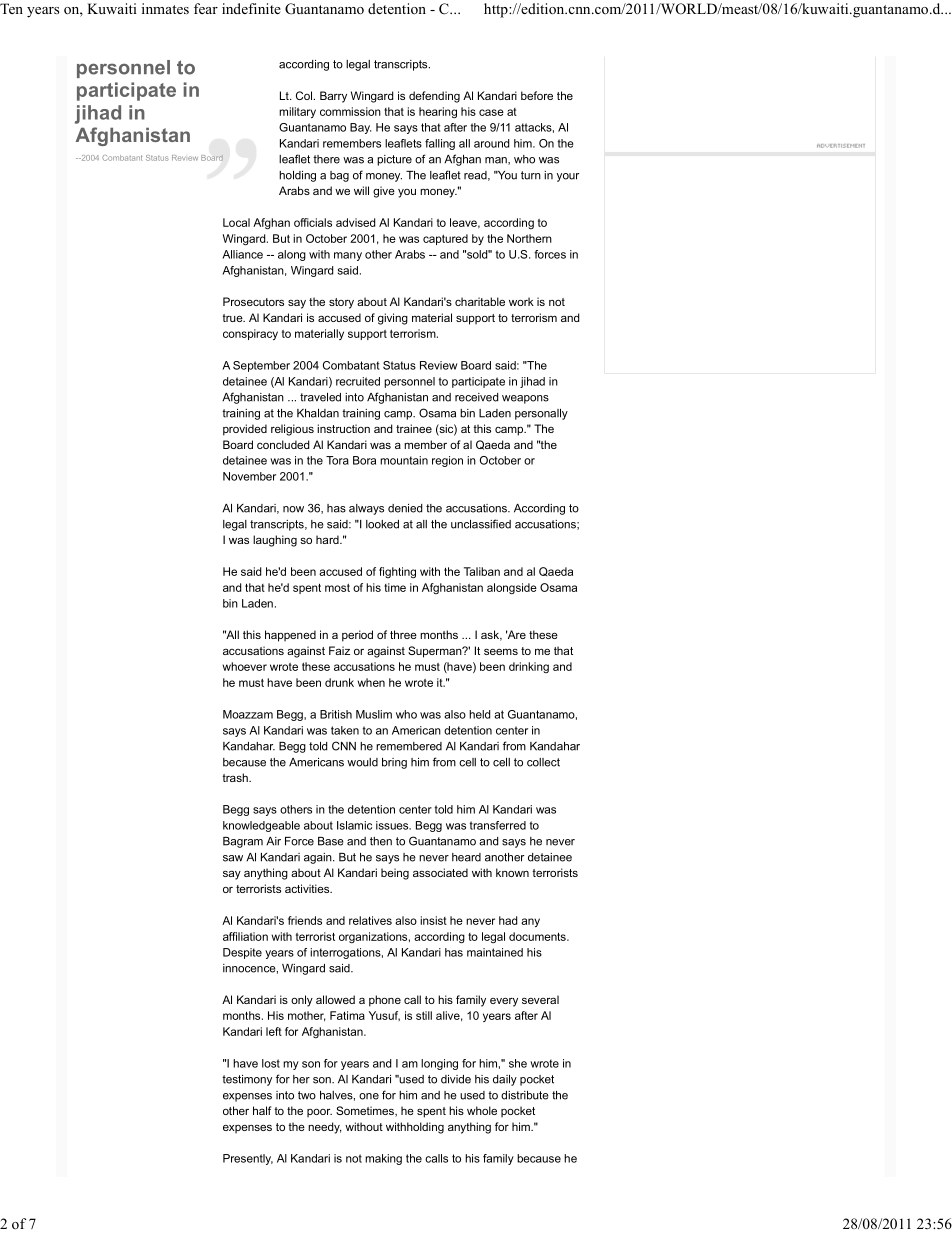 This document has height=1233, width=952. Describe the element at coordinates (247, 1080) in the document. I see `testimony` at that location.
